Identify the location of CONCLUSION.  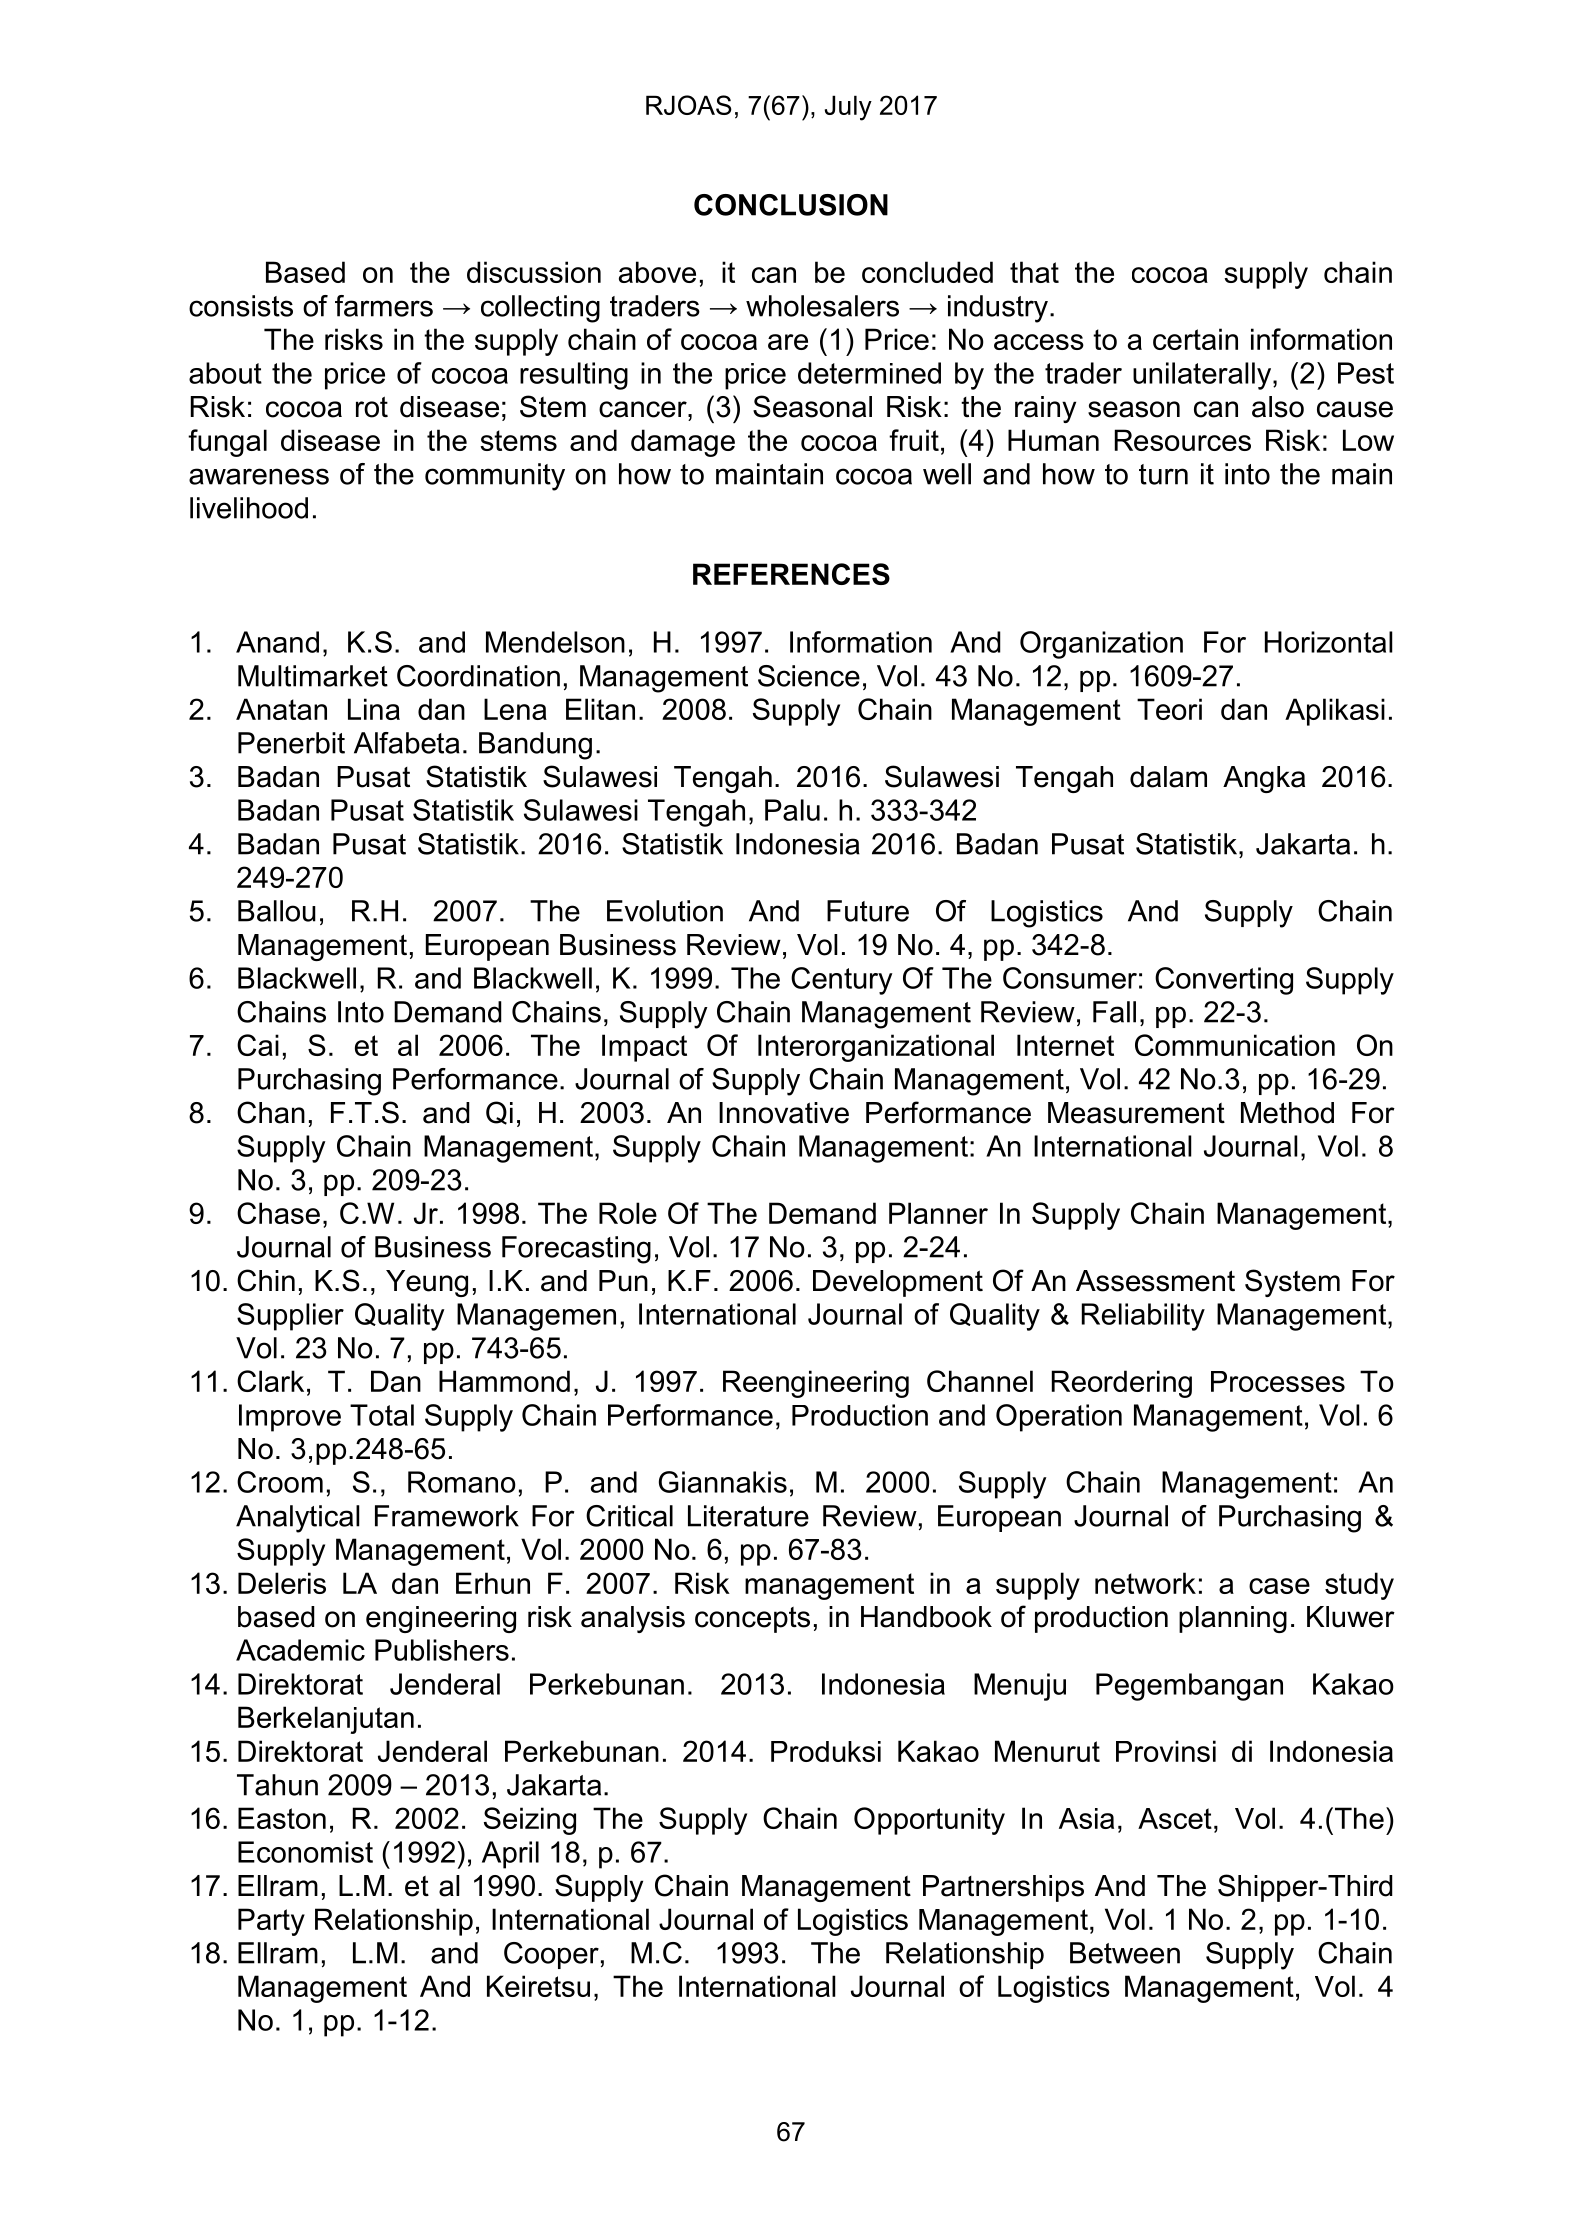
(791, 205).
